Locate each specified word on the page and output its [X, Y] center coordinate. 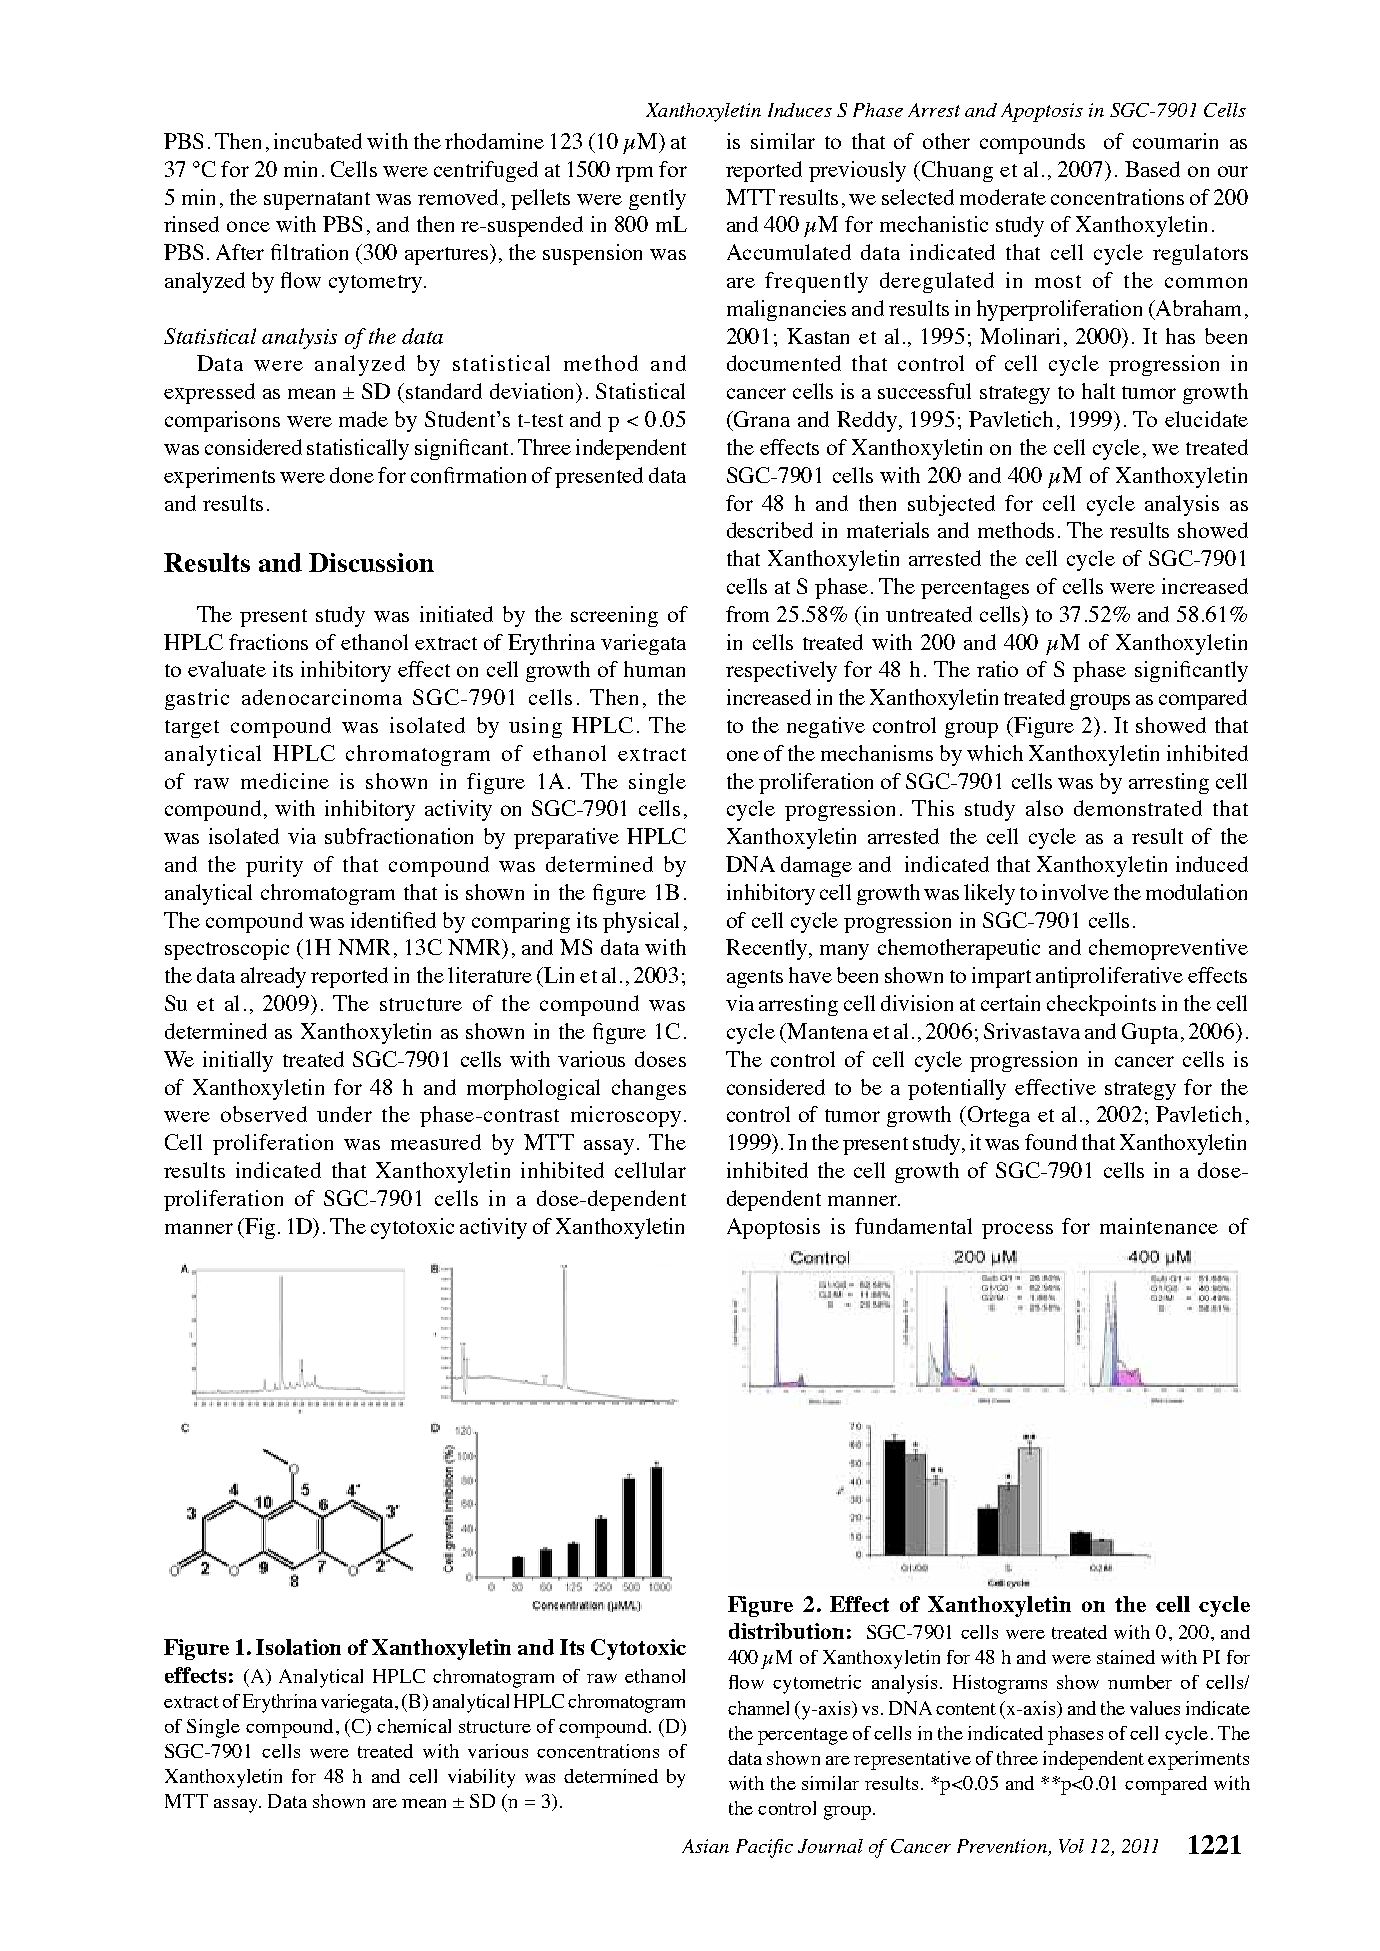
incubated [318, 141]
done [352, 475]
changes [649, 1089]
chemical [414, 1726]
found [1051, 1142]
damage [816, 866]
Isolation [298, 1647]
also [1044, 808]
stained [1126, 1657]
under [344, 1114]
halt [1098, 391]
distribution [786, 1631]
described [770, 530]
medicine [285, 781]
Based [1152, 169]
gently [657, 199]
